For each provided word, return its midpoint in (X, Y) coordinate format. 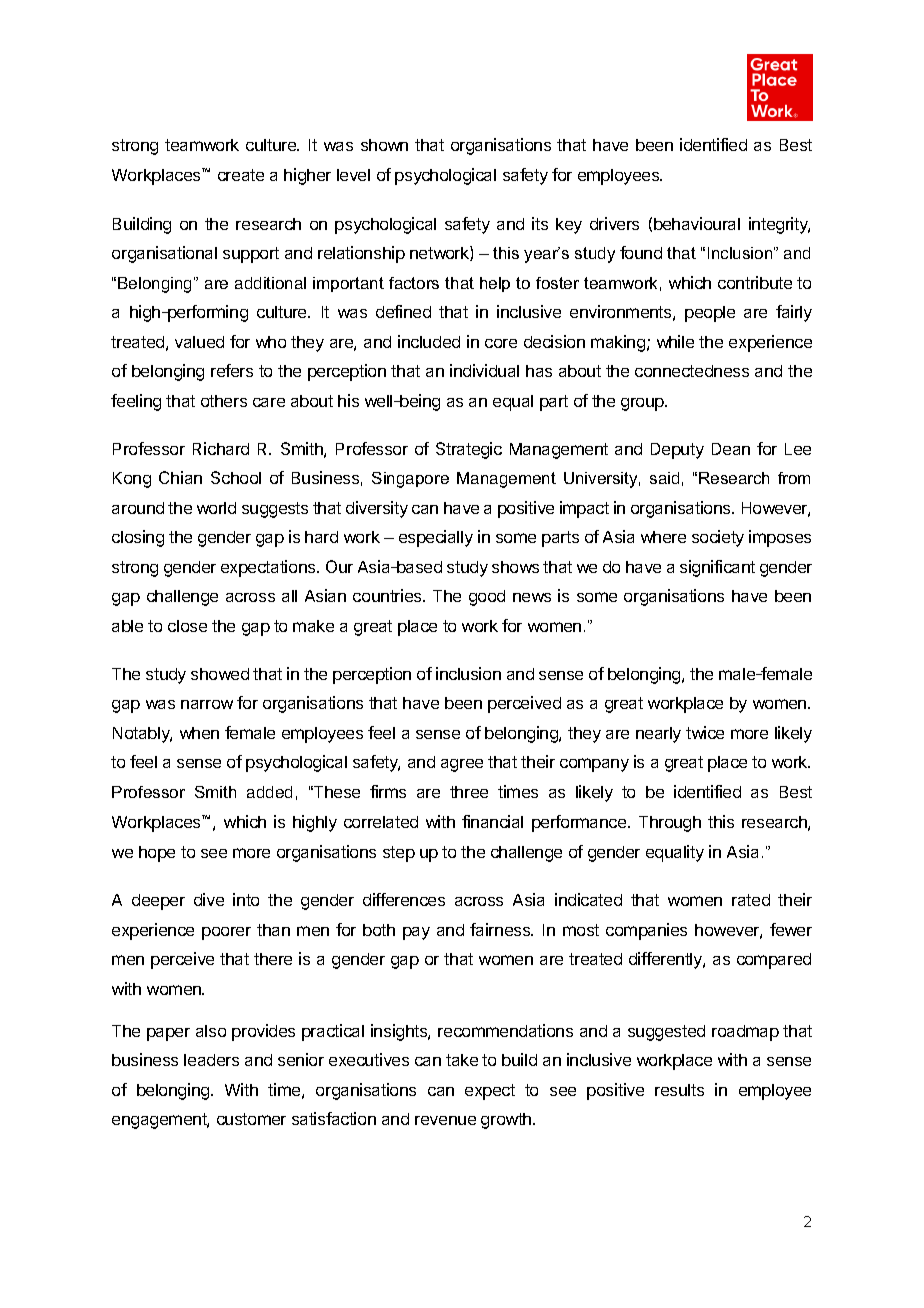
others (224, 401)
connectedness (692, 371)
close (187, 626)
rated (751, 900)
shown (384, 145)
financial (492, 821)
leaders (211, 1060)
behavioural (697, 223)
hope (157, 854)
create (241, 175)
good (487, 598)
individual (484, 370)
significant (717, 568)
